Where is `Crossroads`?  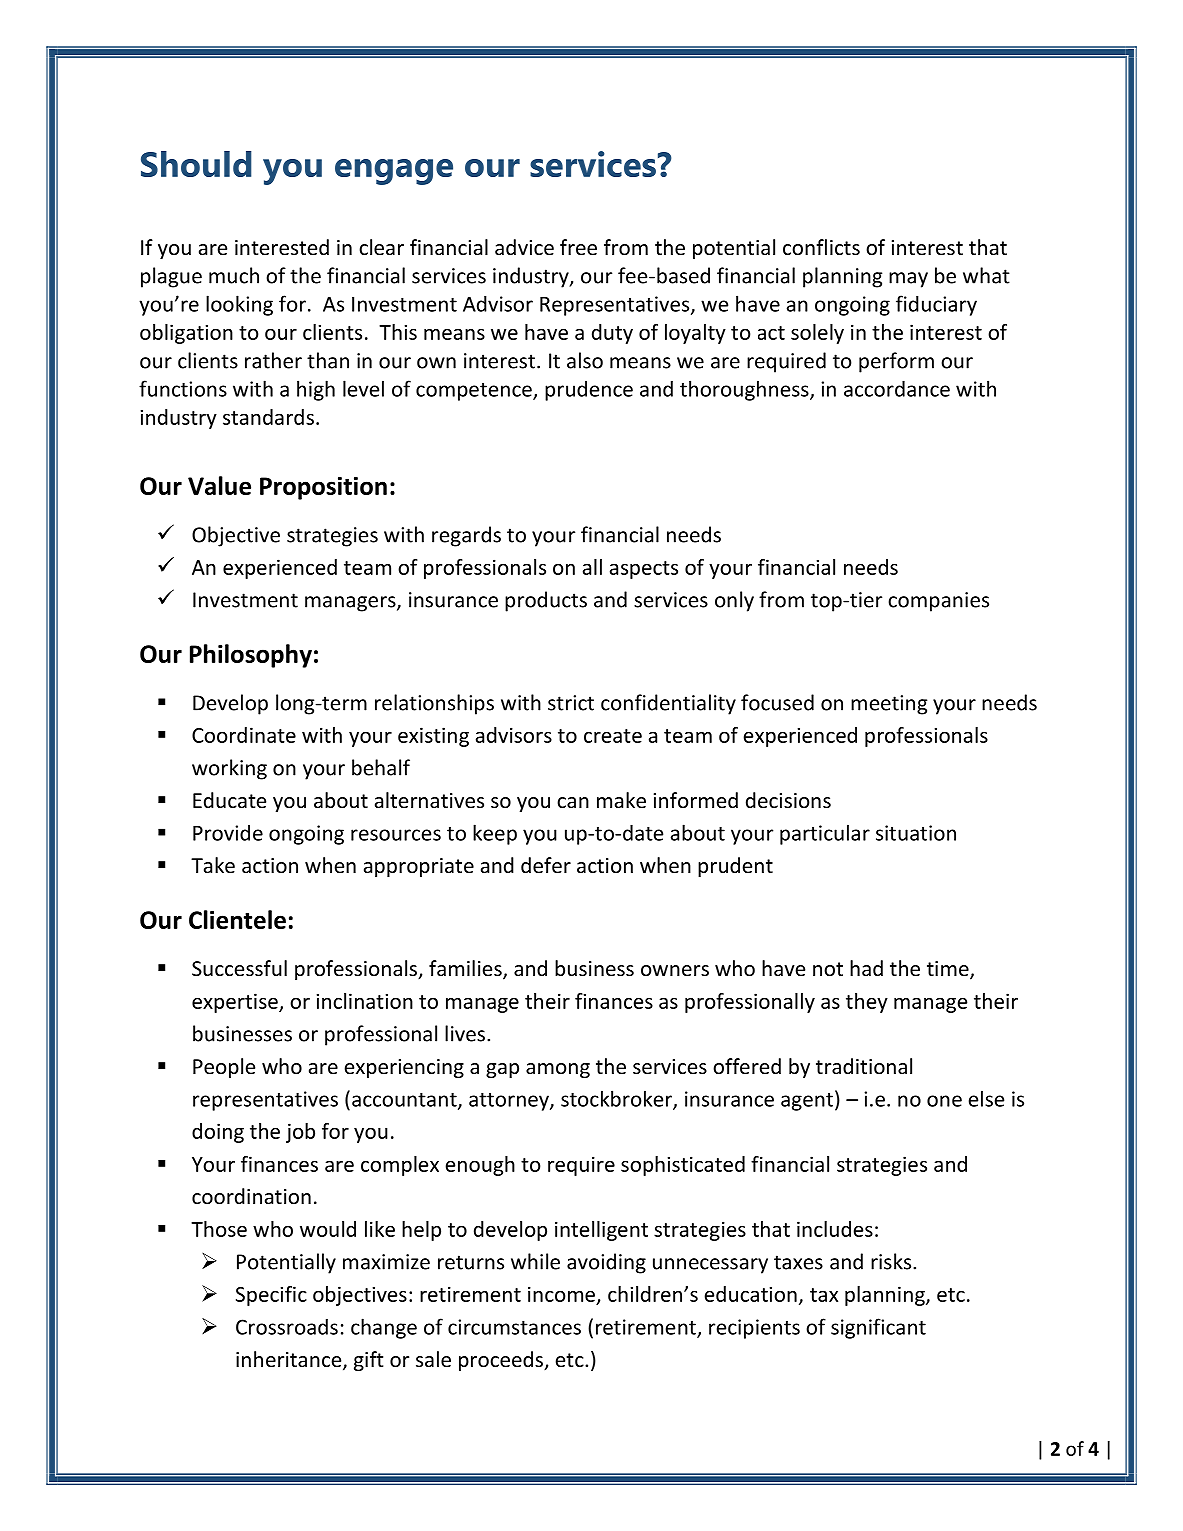
Crossroads is located at coordinates (287, 1326).
